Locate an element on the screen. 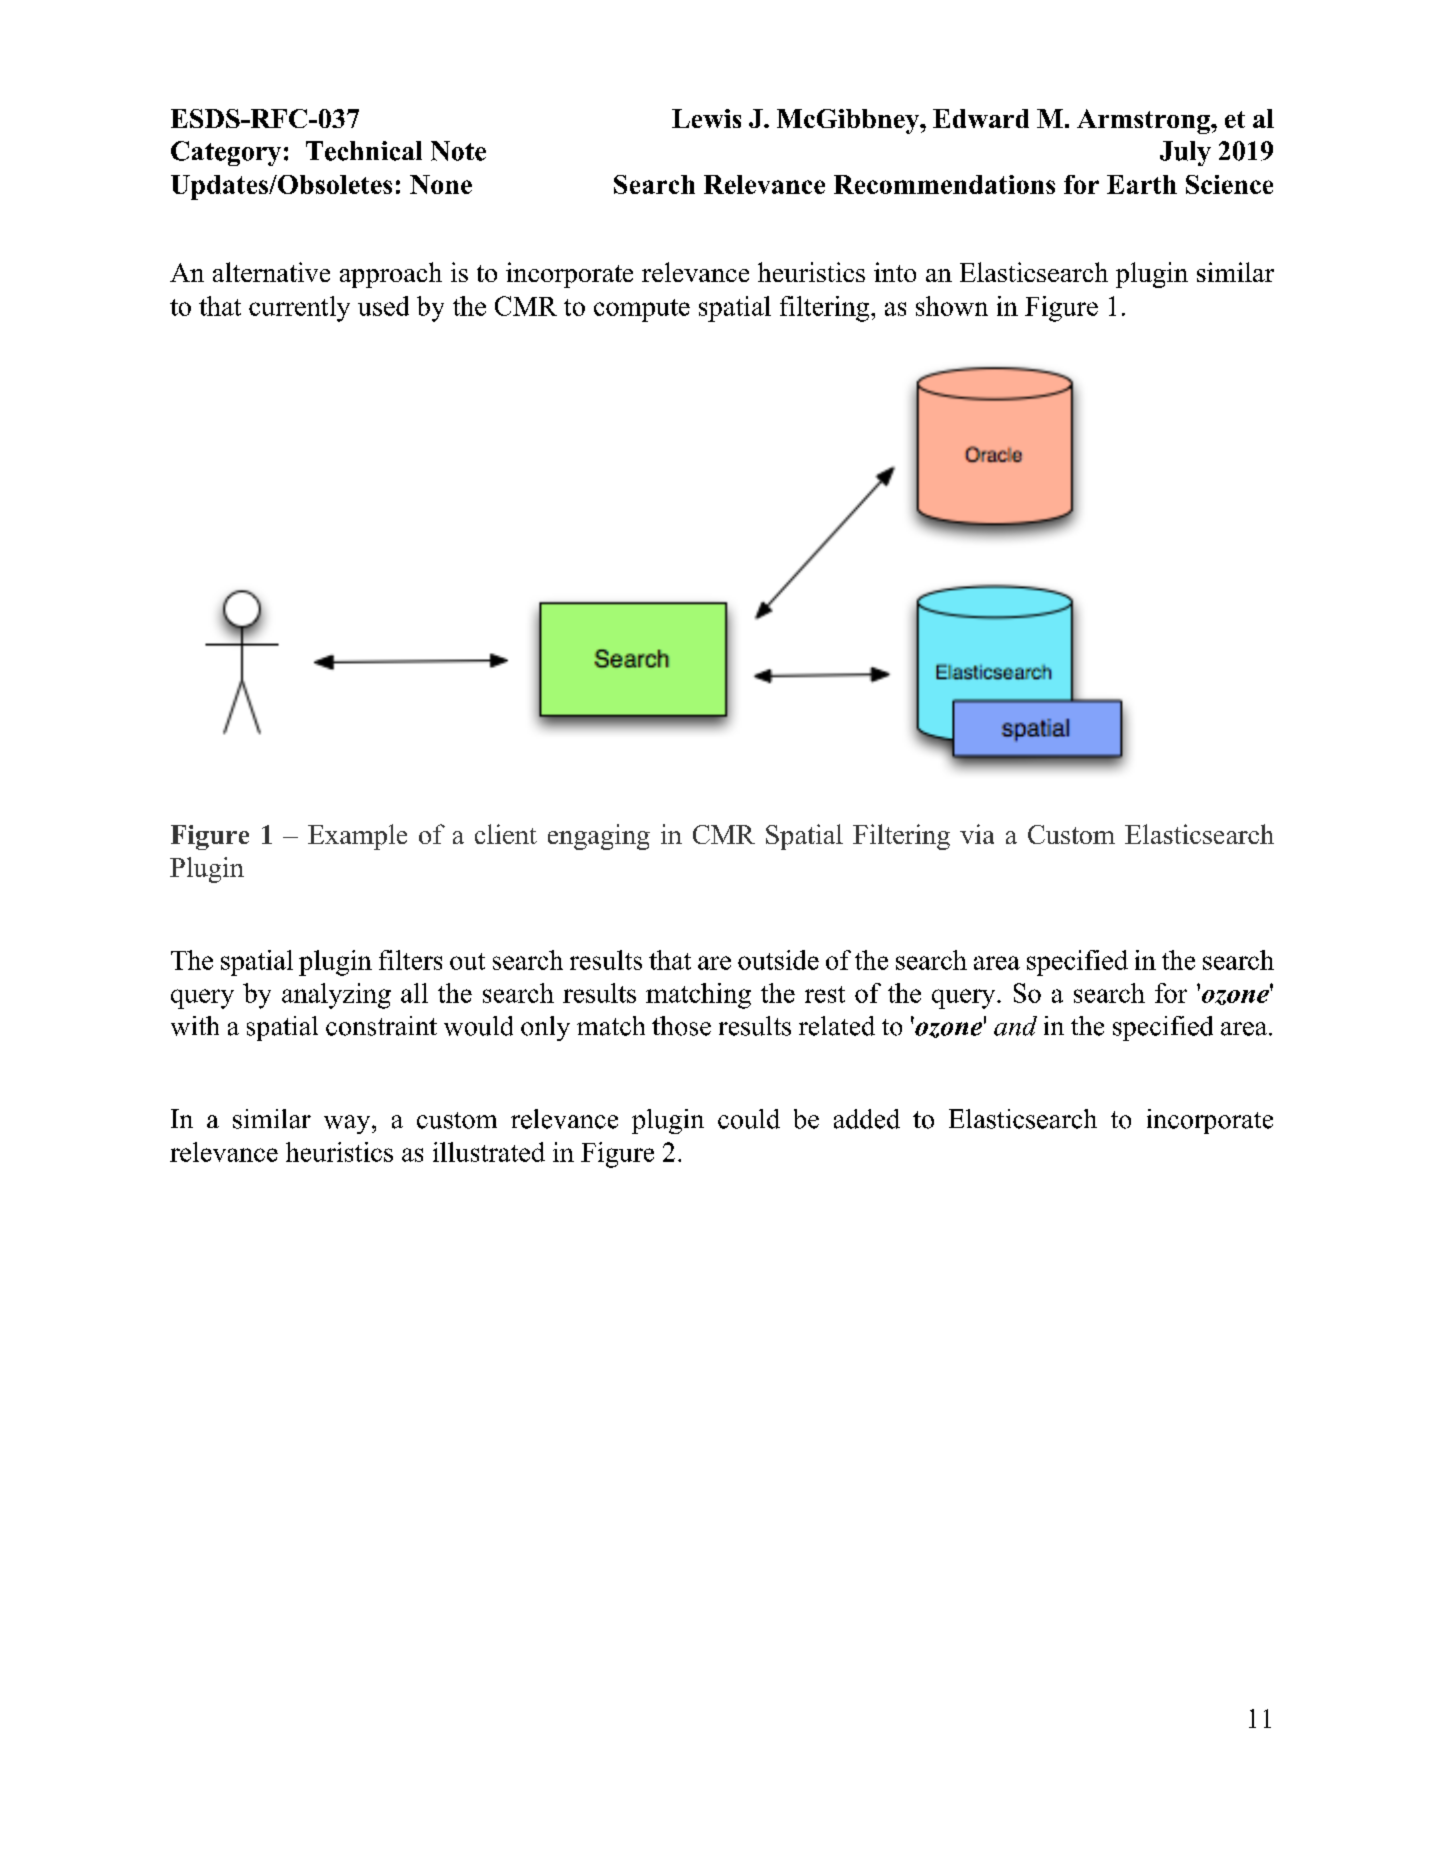  outside is located at coordinates (778, 960).
